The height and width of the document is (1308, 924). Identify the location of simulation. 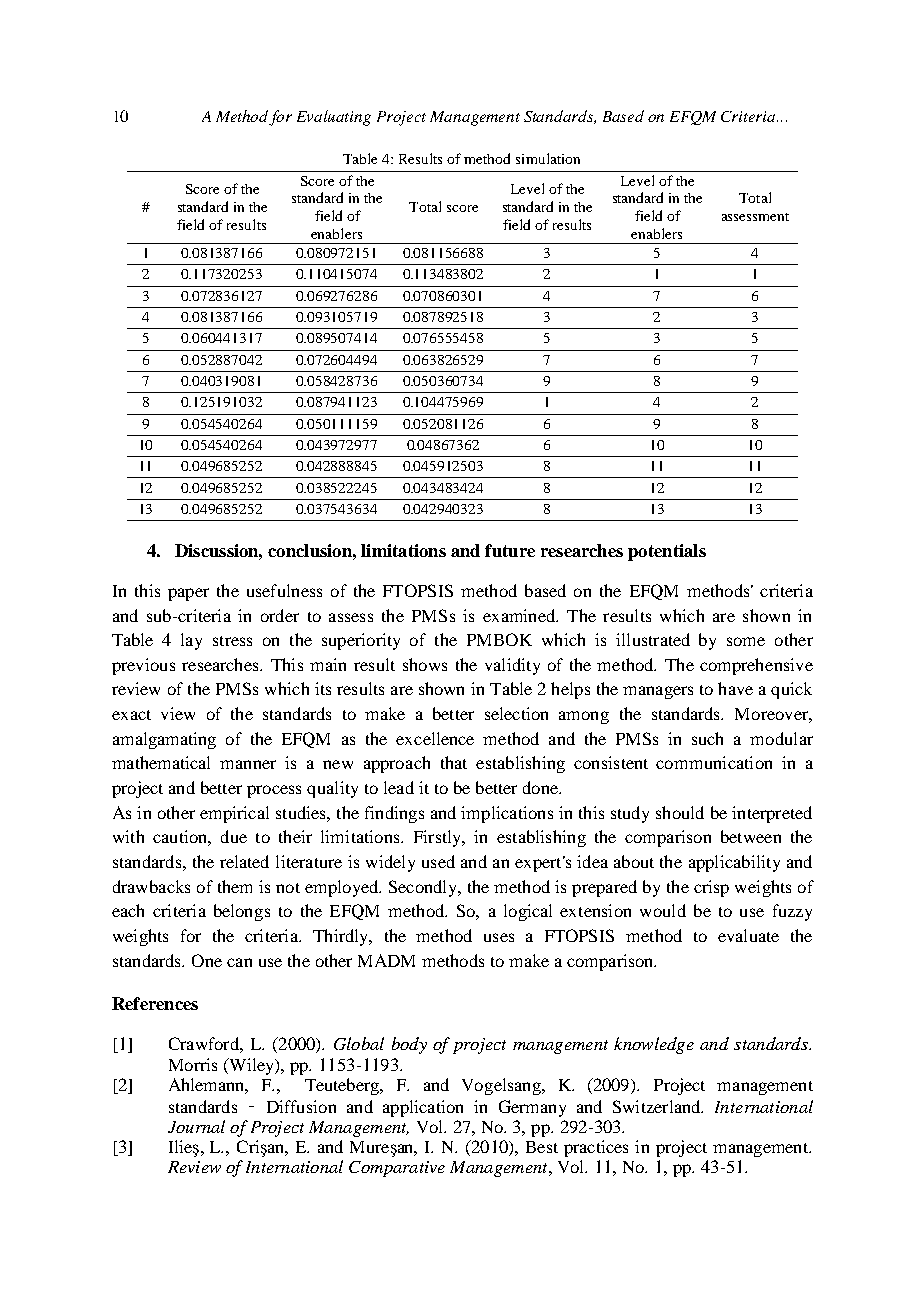
(548, 158).
